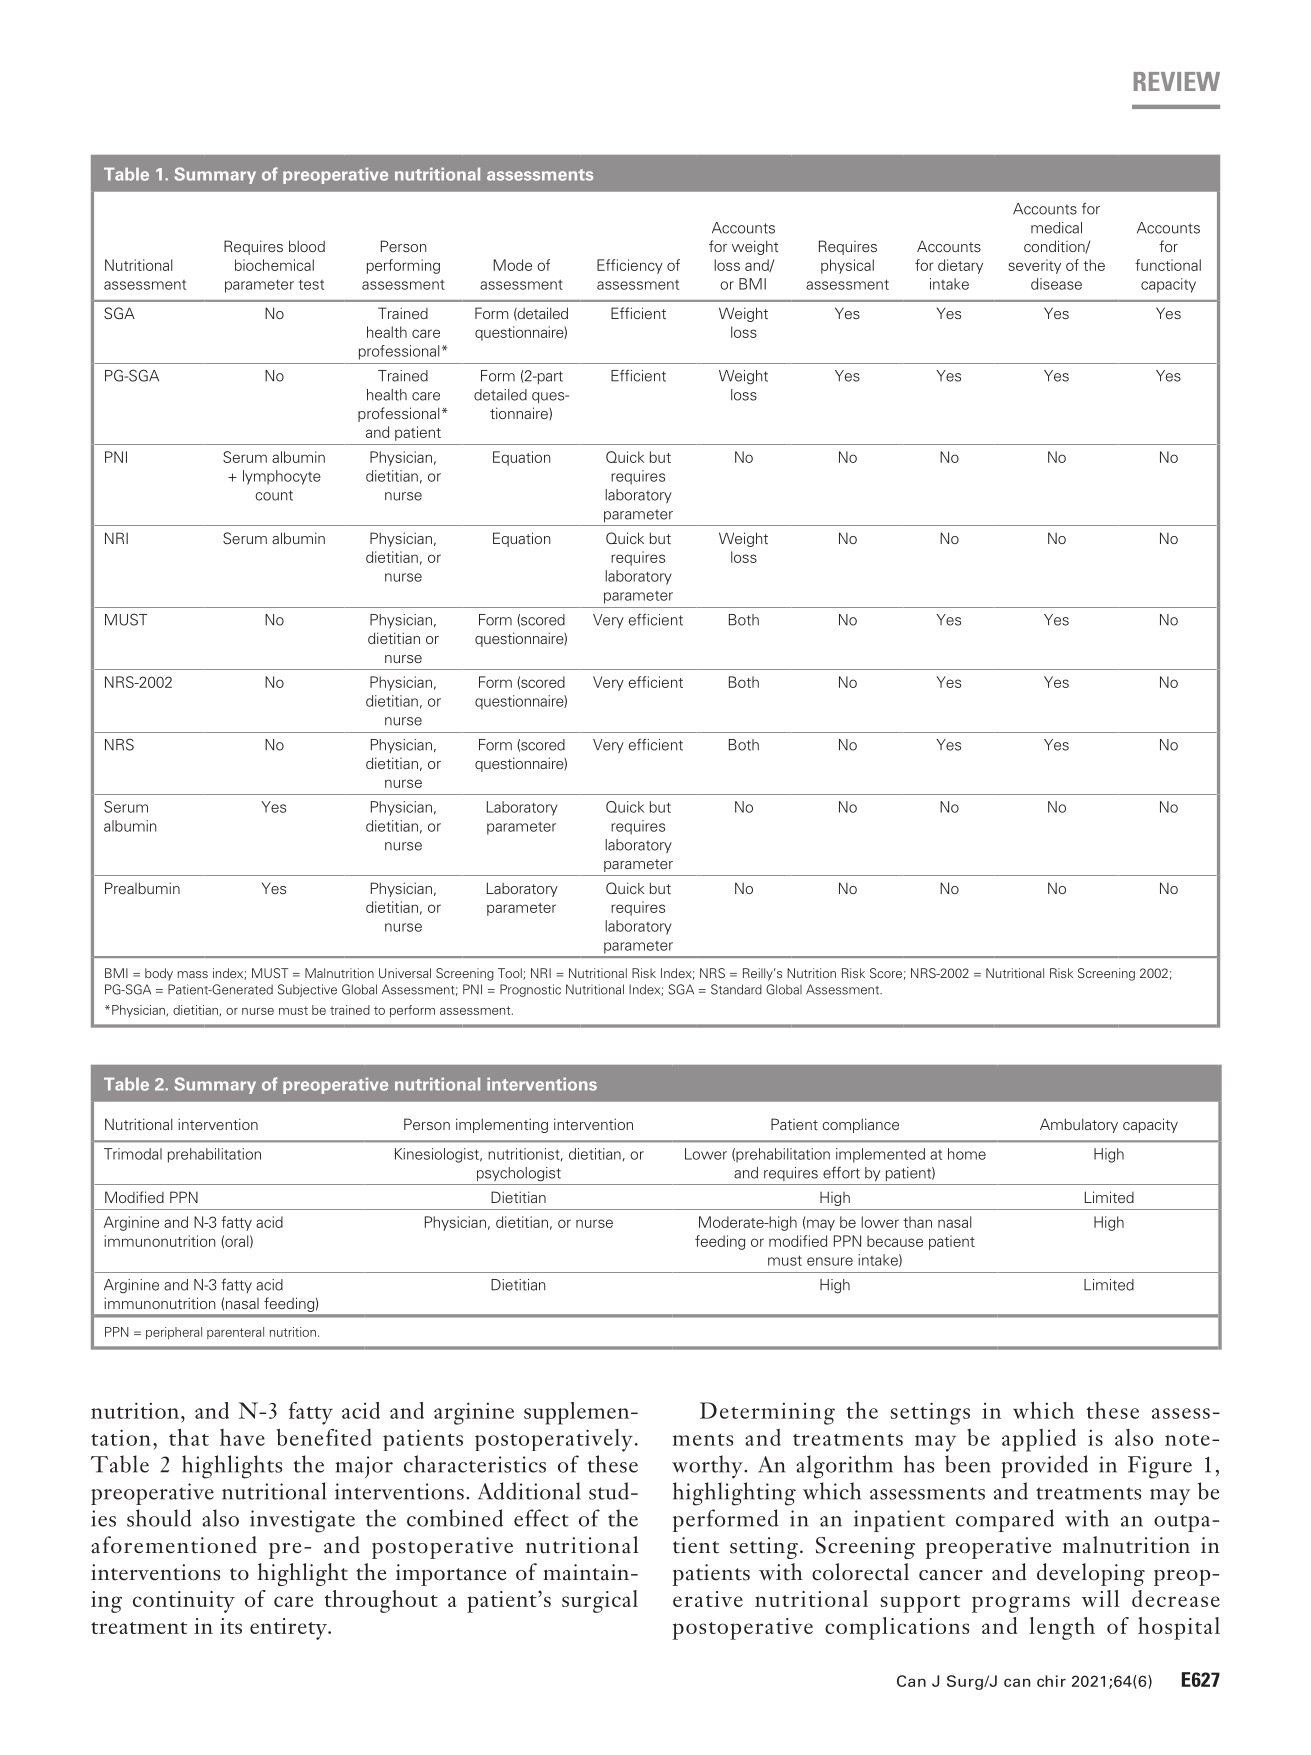 The width and height of the screenshot is (1311, 1755). I want to click on Efficiency, so click(630, 266).
